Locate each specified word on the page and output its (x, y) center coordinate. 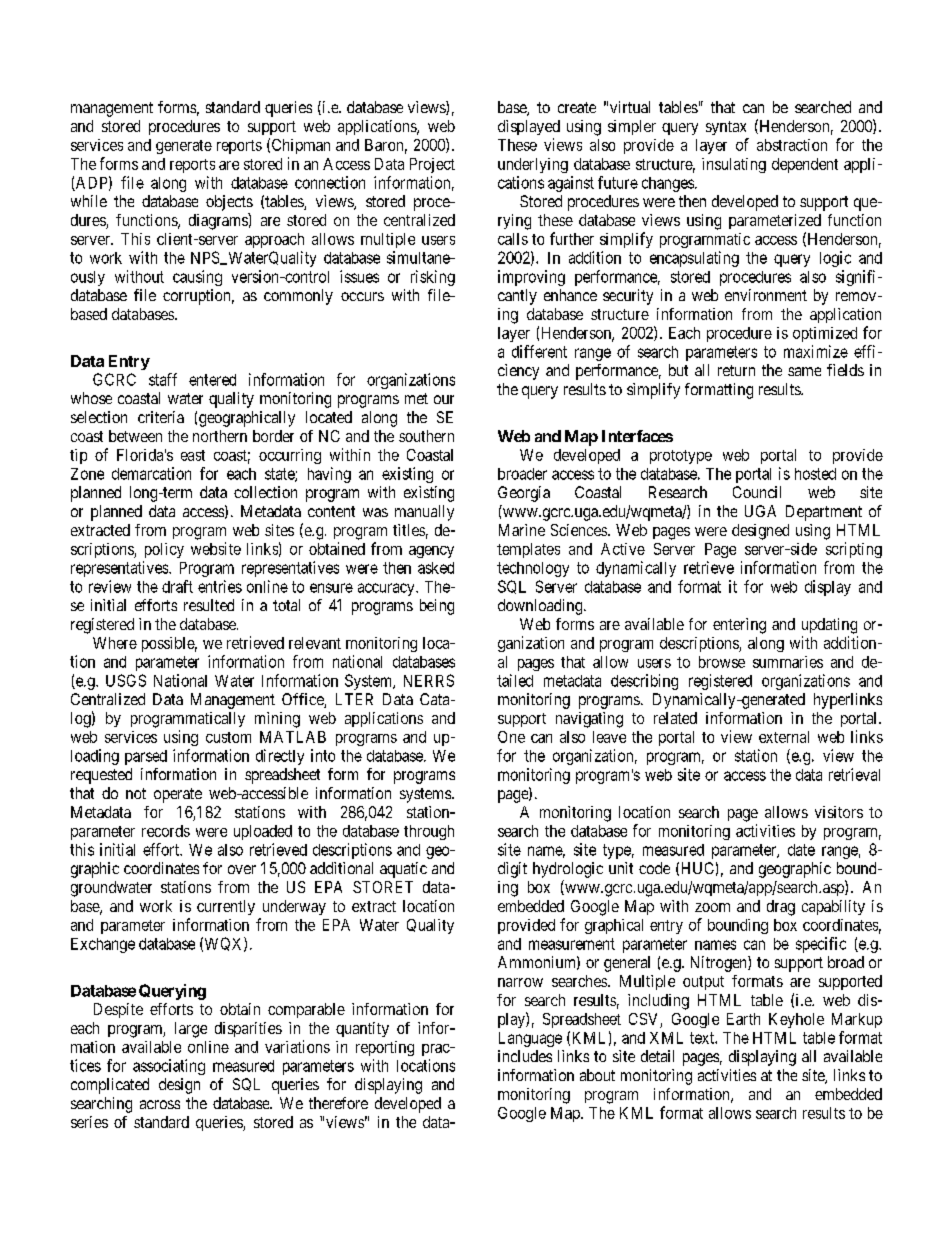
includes (525, 1056)
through (429, 832)
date (801, 850)
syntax (726, 128)
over (242, 869)
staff (163, 379)
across (160, 1104)
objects (229, 203)
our (444, 399)
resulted (209, 605)
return (736, 370)
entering (739, 626)
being (437, 607)
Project (432, 165)
